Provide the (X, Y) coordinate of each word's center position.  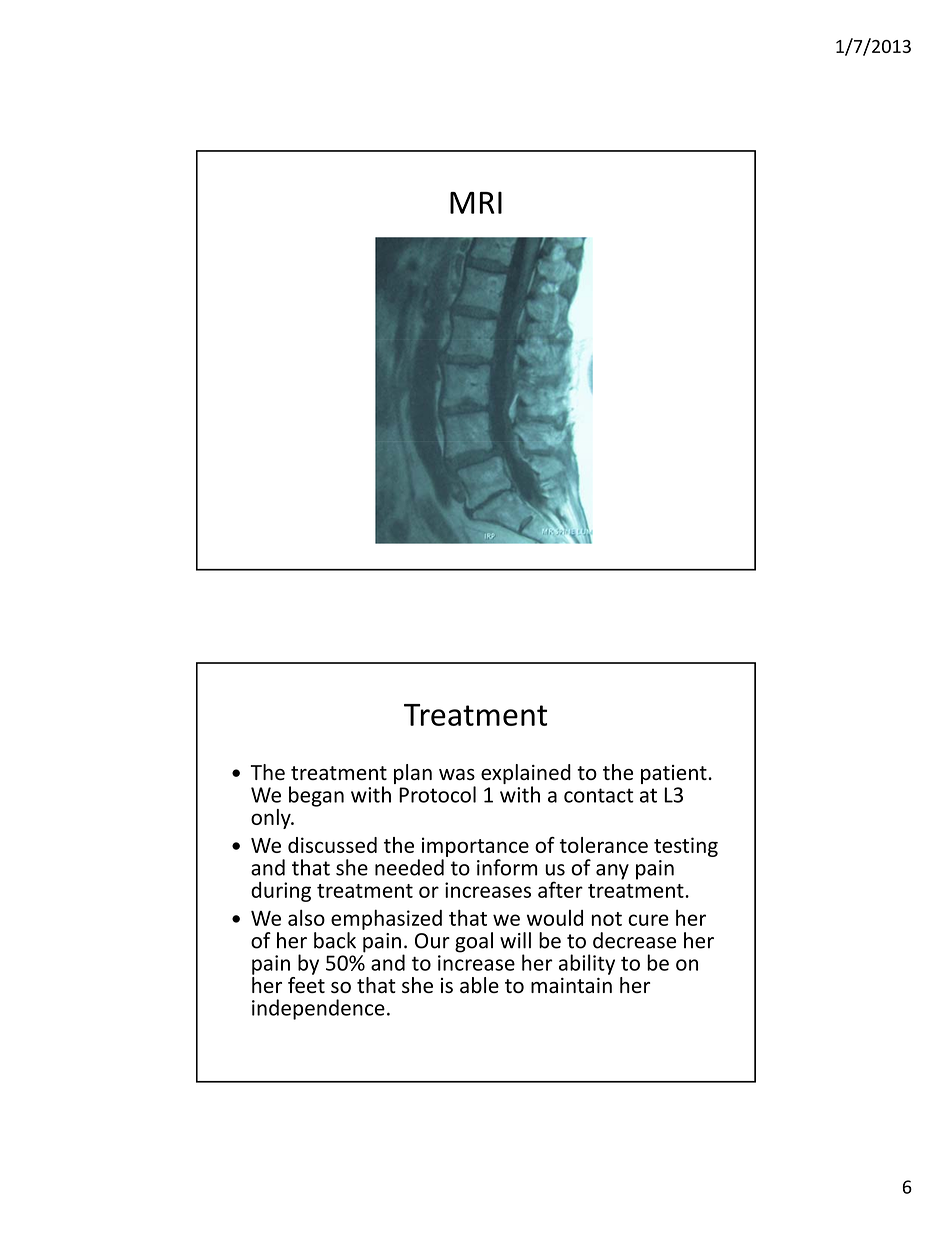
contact (599, 795)
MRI (476, 202)
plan (413, 774)
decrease (634, 940)
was (457, 774)
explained (526, 775)
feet (306, 983)
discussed (332, 845)
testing (686, 847)
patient (674, 774)
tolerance (604, 845)
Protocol (437, 794)
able (479, 985)
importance (475, 847)
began (316, 796)
